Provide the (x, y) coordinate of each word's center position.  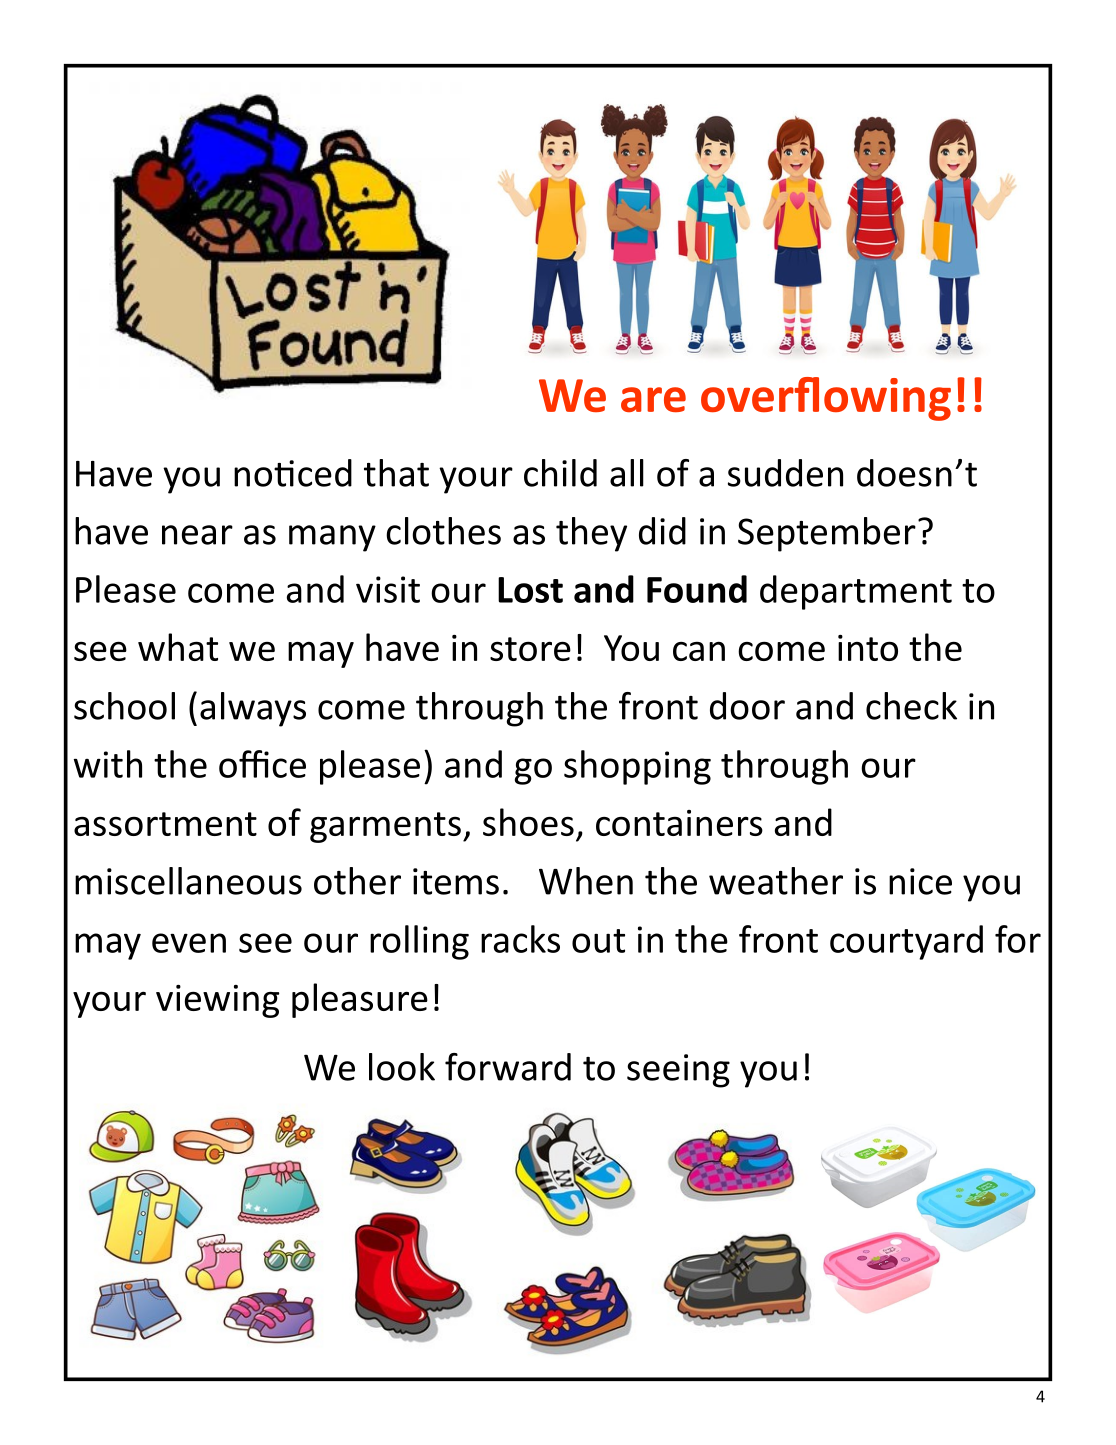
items (456, 881)
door (747, 706)
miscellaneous (188, 881)
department (856, 592)
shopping (637, 767)
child (560, 473)
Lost (530, 590)
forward (508, 1067)
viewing (217, 1001)
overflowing (826, 399)
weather (776, 881)
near (197, 535)
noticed (293, 473)
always (253, 709)
